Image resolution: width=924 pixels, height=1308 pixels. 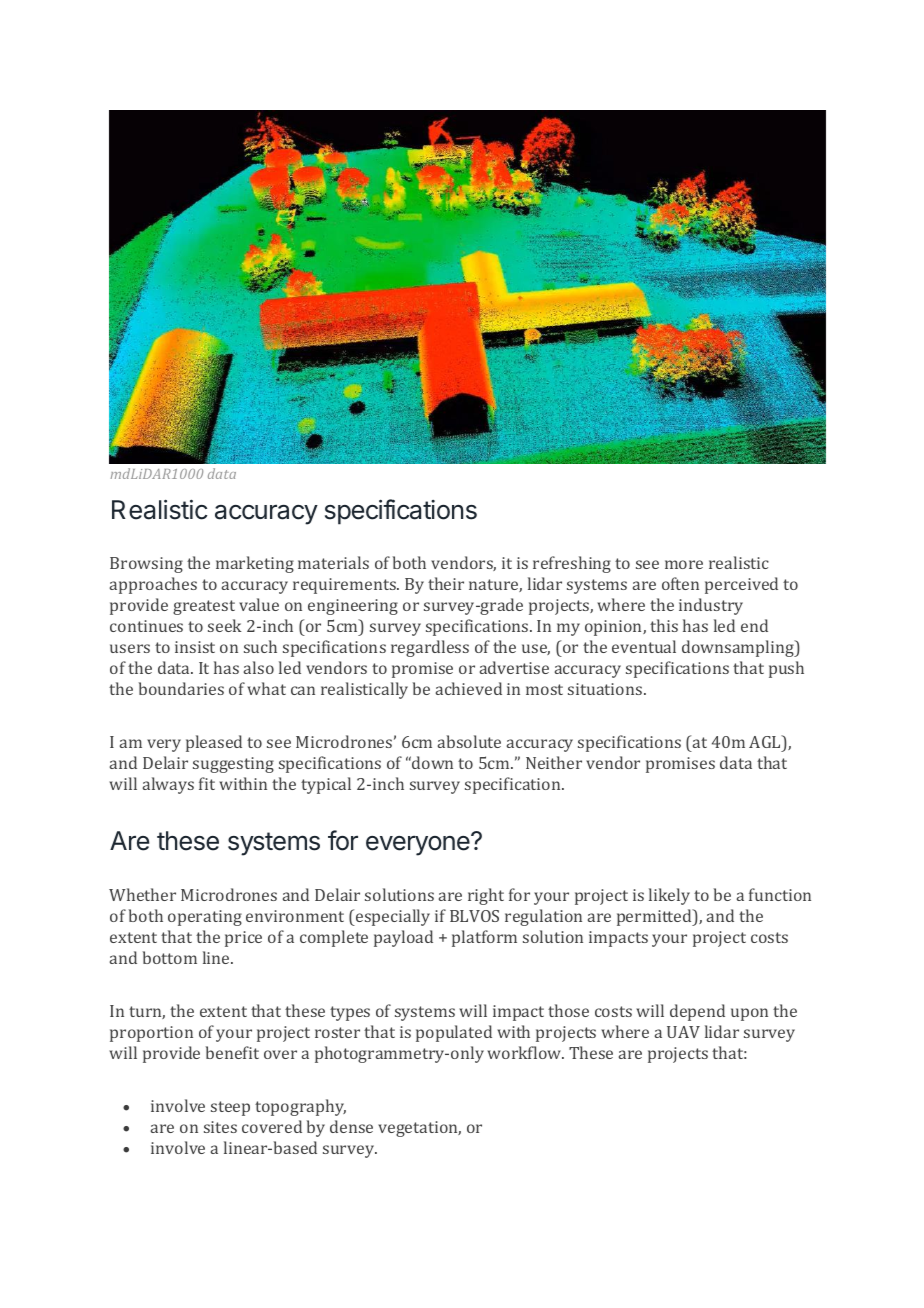 What do you see at coordinates (606, 689) in the document?
I see `situations` at bounding box center [606, 689].
